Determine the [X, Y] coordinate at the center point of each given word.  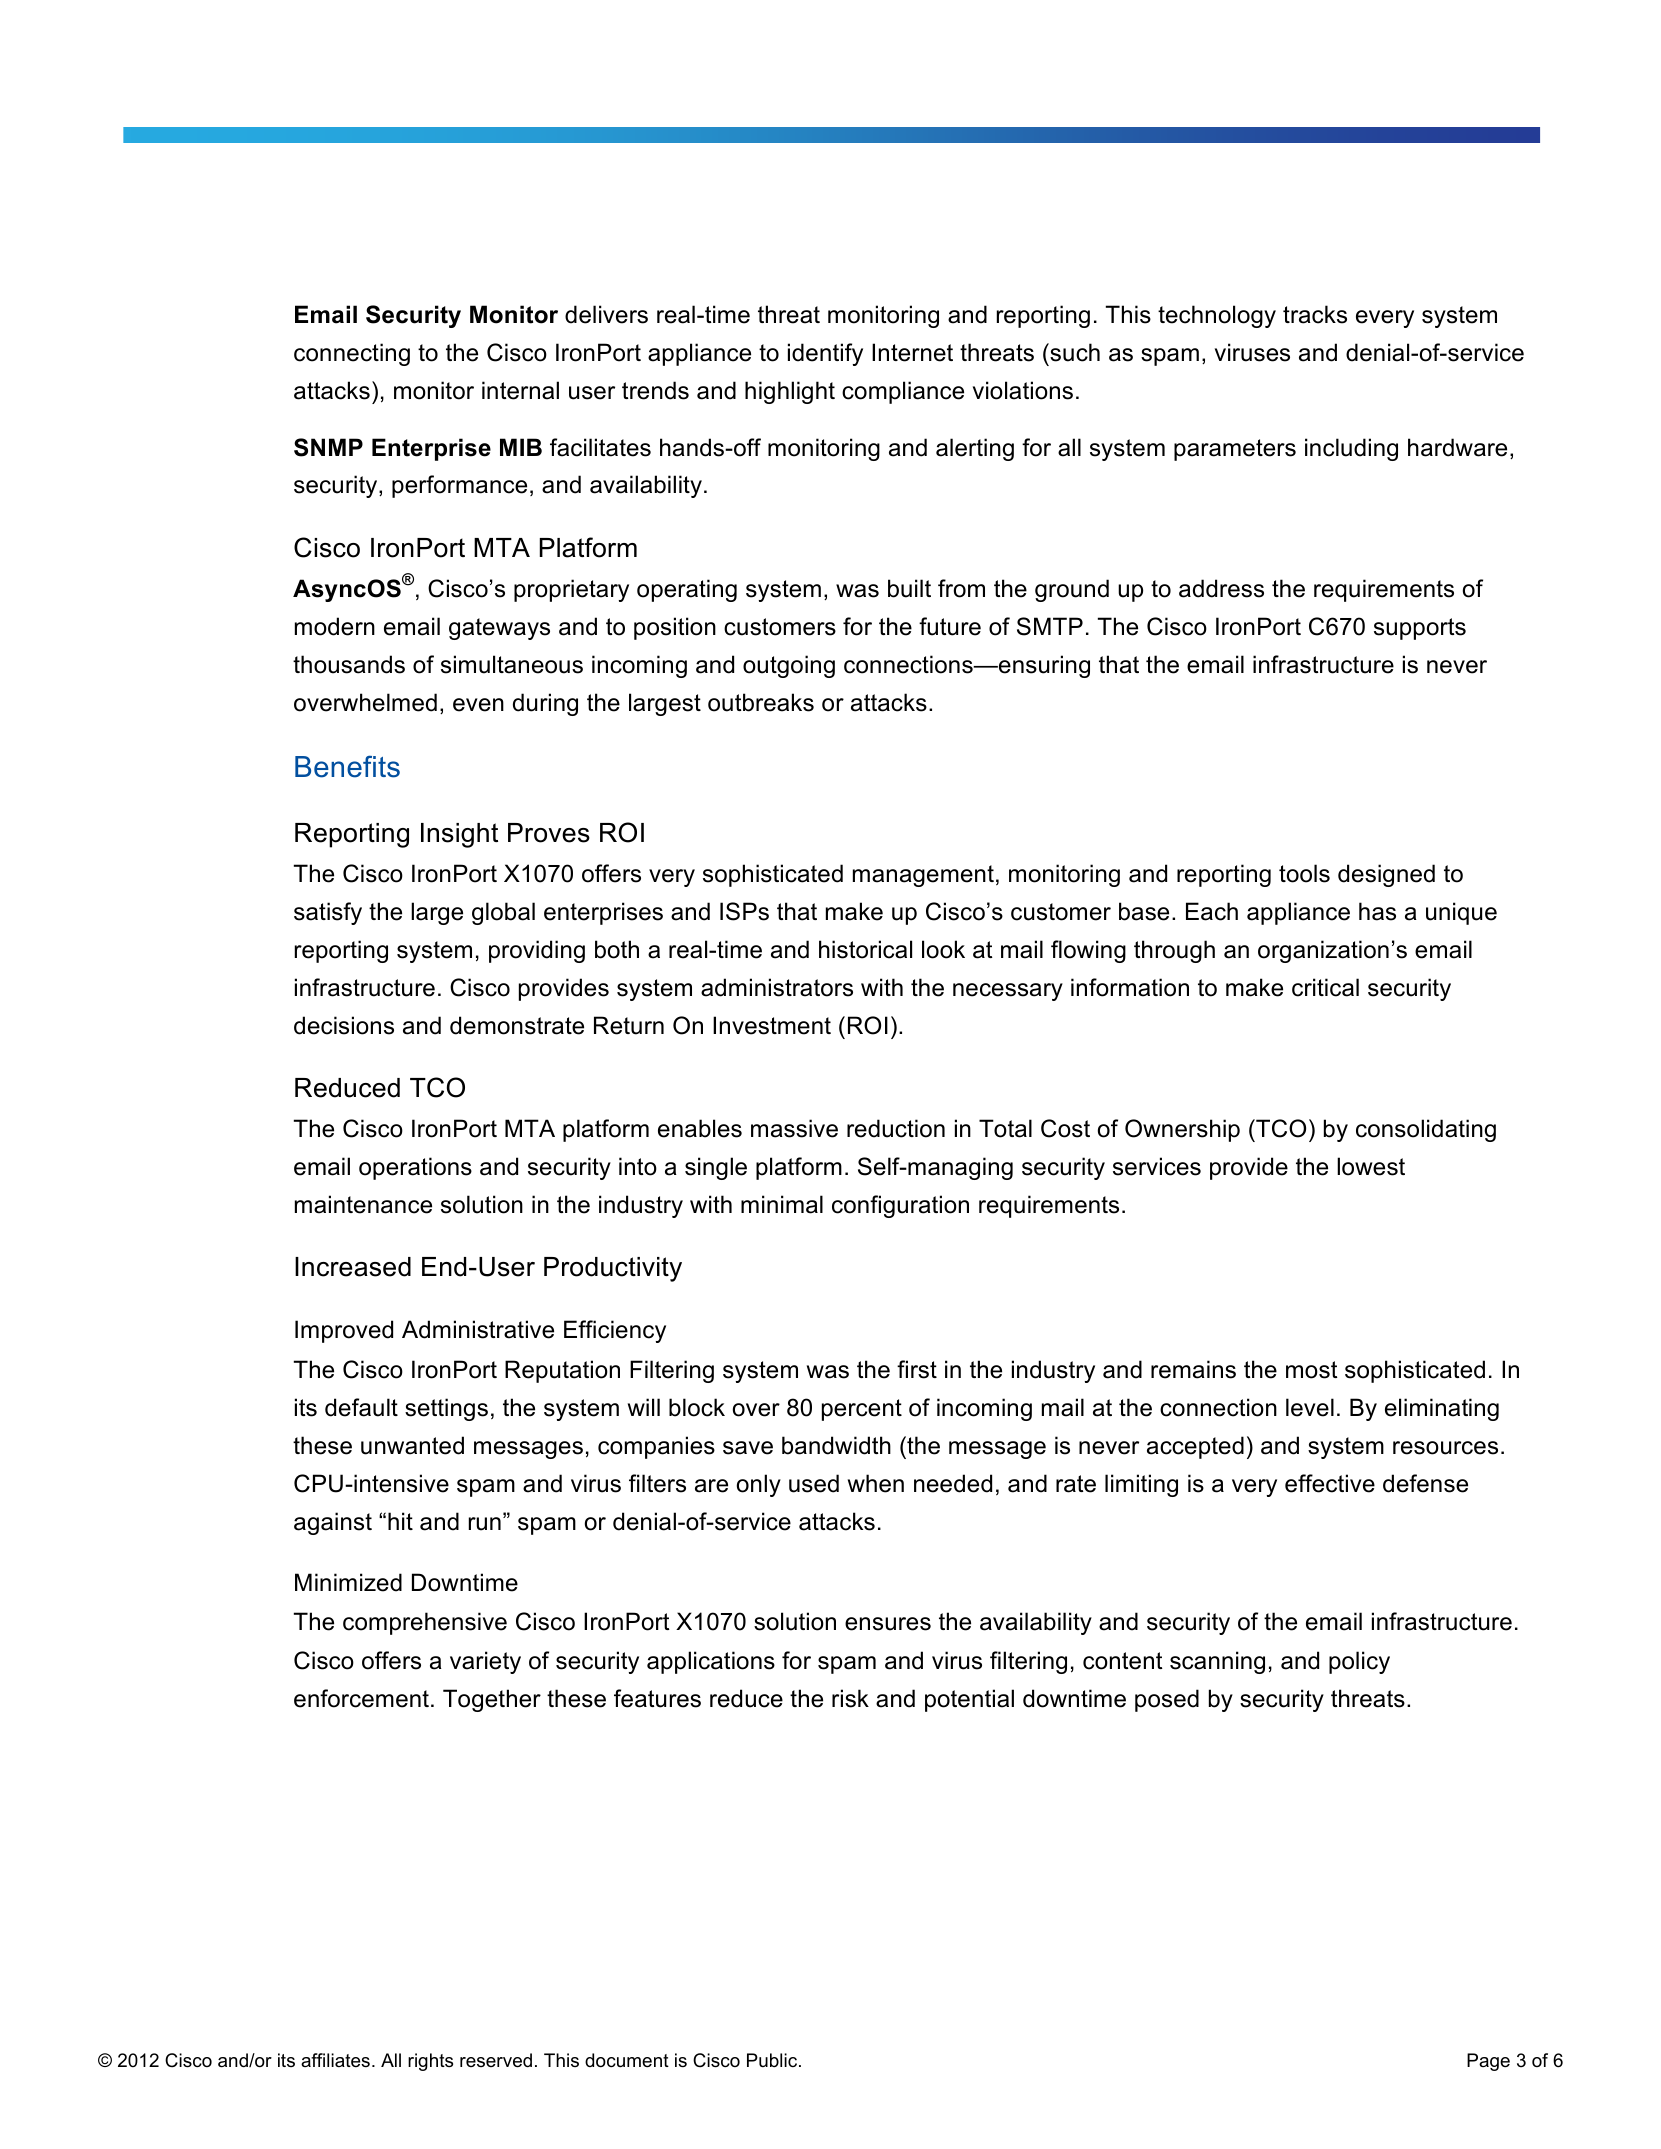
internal [520, 390]
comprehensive [425, 1623]
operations [415, 1168]
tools [1304, 873]
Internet [912, 352]
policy [1359, 1662]
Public [773, 2060]
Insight [459, 835]
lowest [1371, 1166]
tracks [1315, 314]
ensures [888, 1624]
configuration [900, 1206]
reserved [496, 2060]
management [923, 876]
